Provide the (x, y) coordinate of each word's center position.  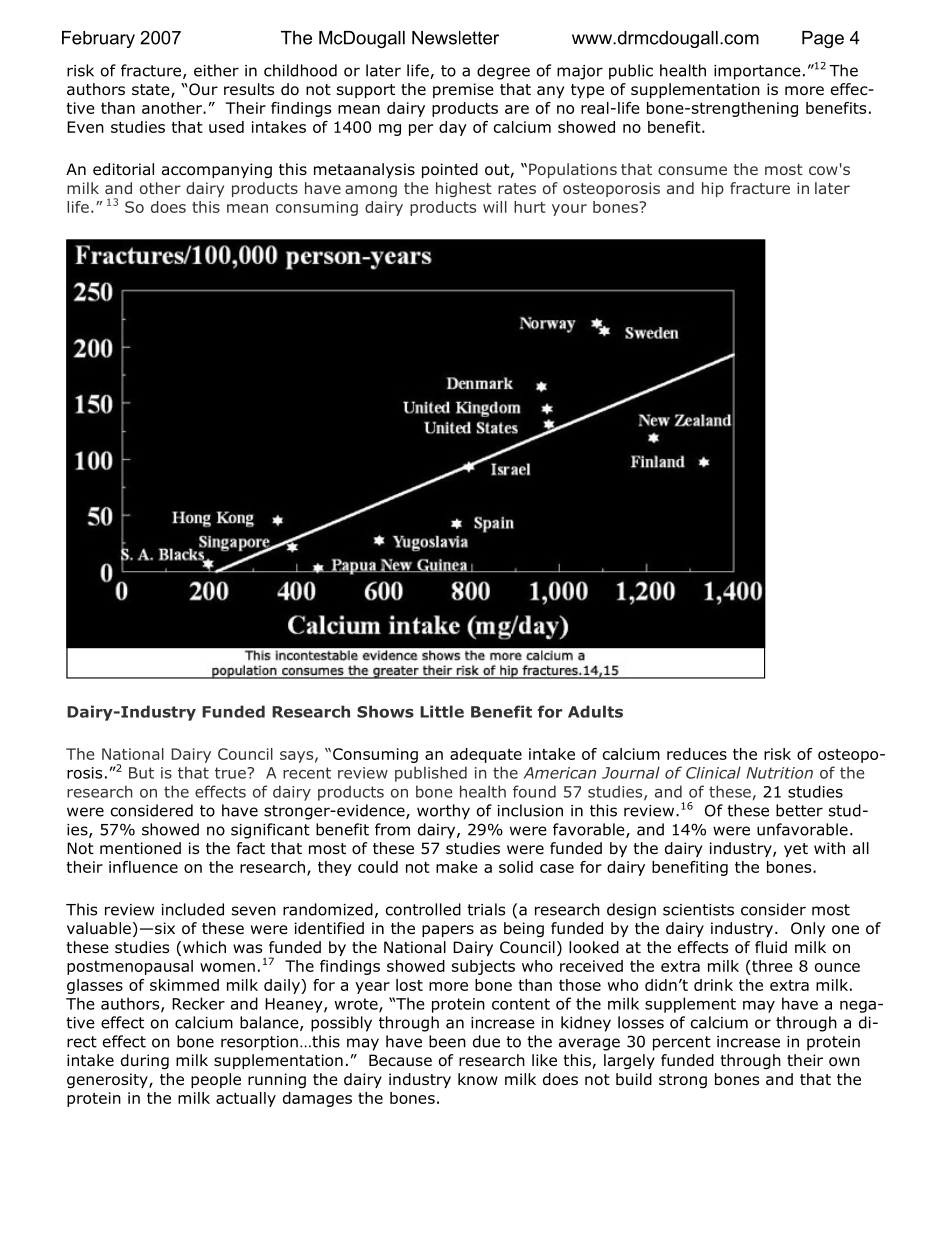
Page (823, 39)
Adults (595, 711)
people (216, 1080)
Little (442, 711)
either (216, 70)
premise (463, 90)
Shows (385, 711)
